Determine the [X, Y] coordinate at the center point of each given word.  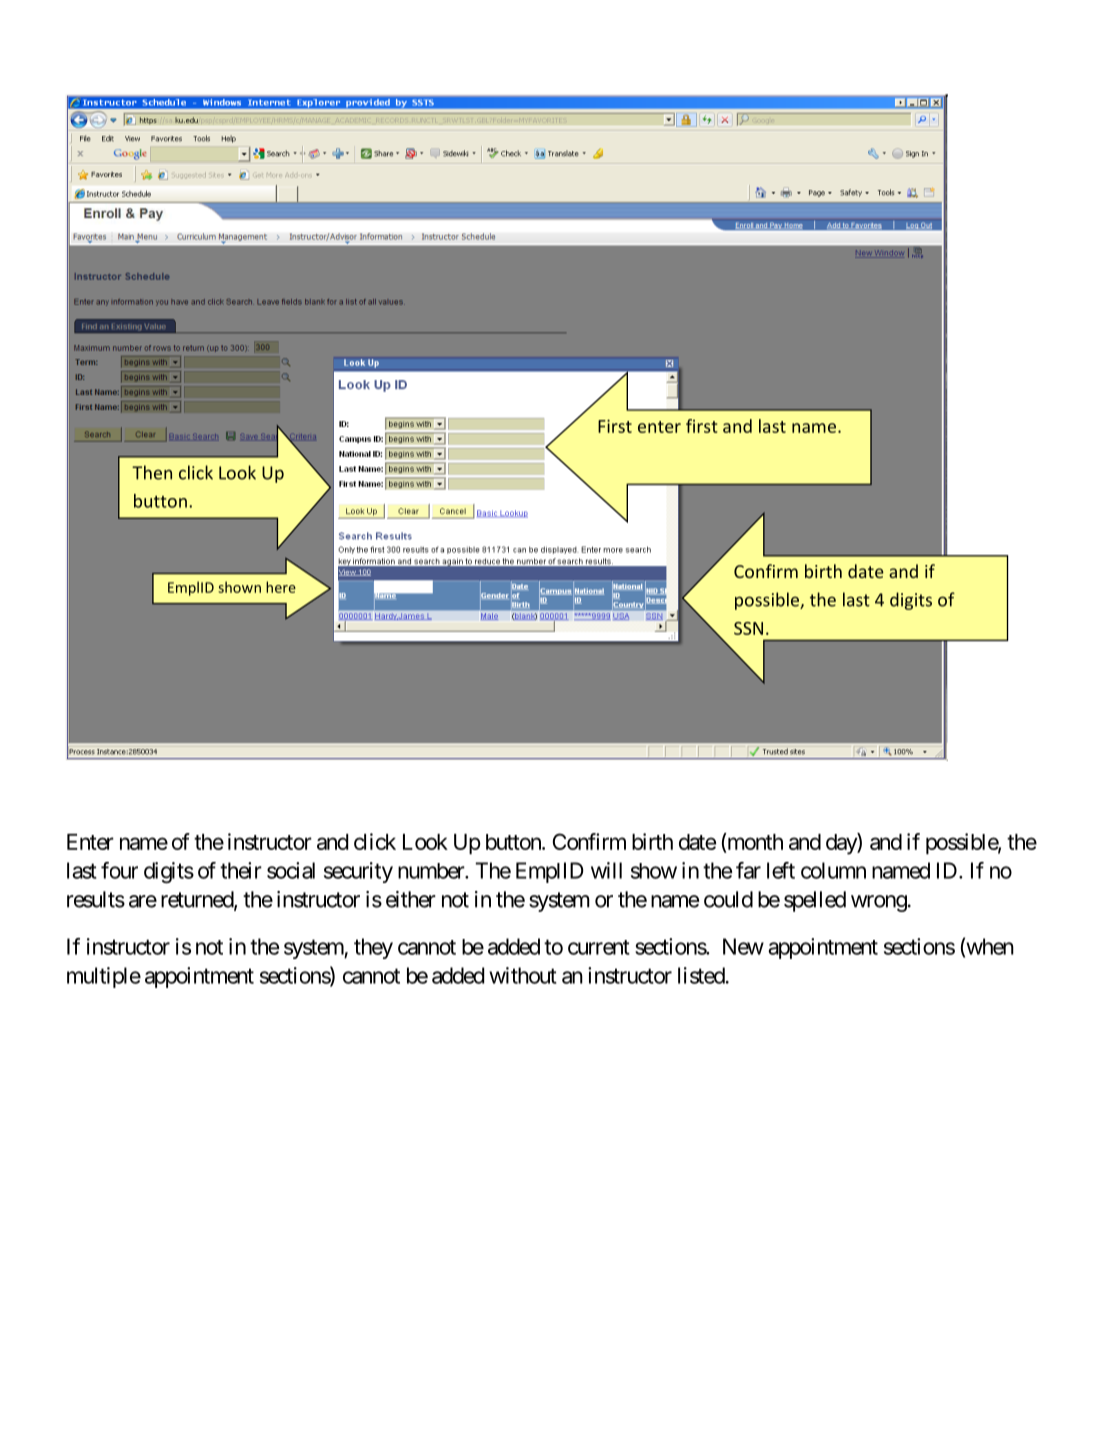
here [281, 587]
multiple [104, 977]
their [241, 870]
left [781, 870]
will [606, 870]
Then [152, 472]
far [748, 870]
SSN [748, 628]
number [432, 871]
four [119, 870]
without [523, 975]
